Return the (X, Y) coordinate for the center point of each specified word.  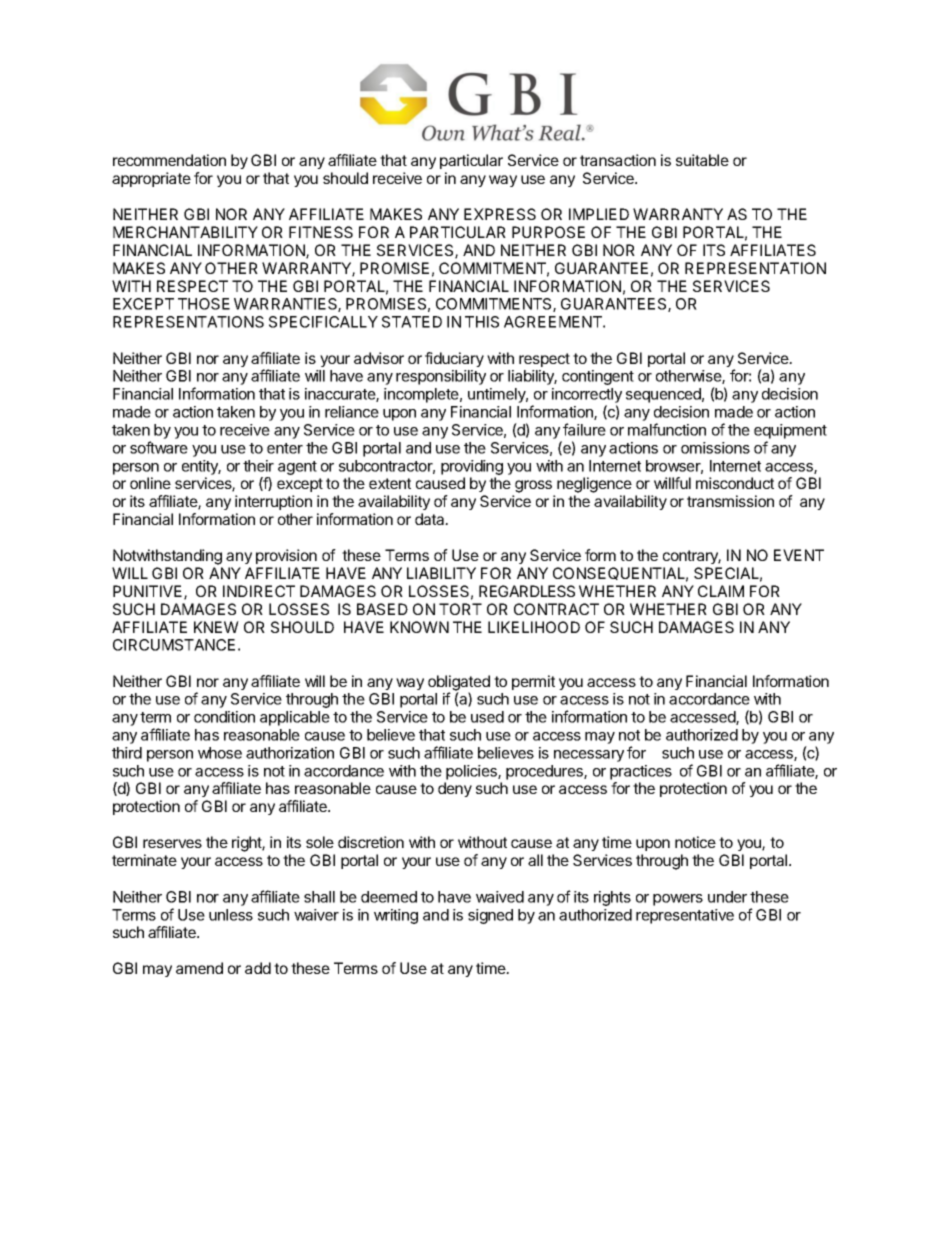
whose (220, 753)
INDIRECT (259, 591)
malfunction (667, 429)
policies (472, 772)
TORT (460, 609)
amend (199, 968)
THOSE (204, 304)
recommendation (169, 160)
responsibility (441, 377)
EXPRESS (500, 214)
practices (641, 772)
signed (490, 916)
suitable (702, 160)
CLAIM (721, 591)
